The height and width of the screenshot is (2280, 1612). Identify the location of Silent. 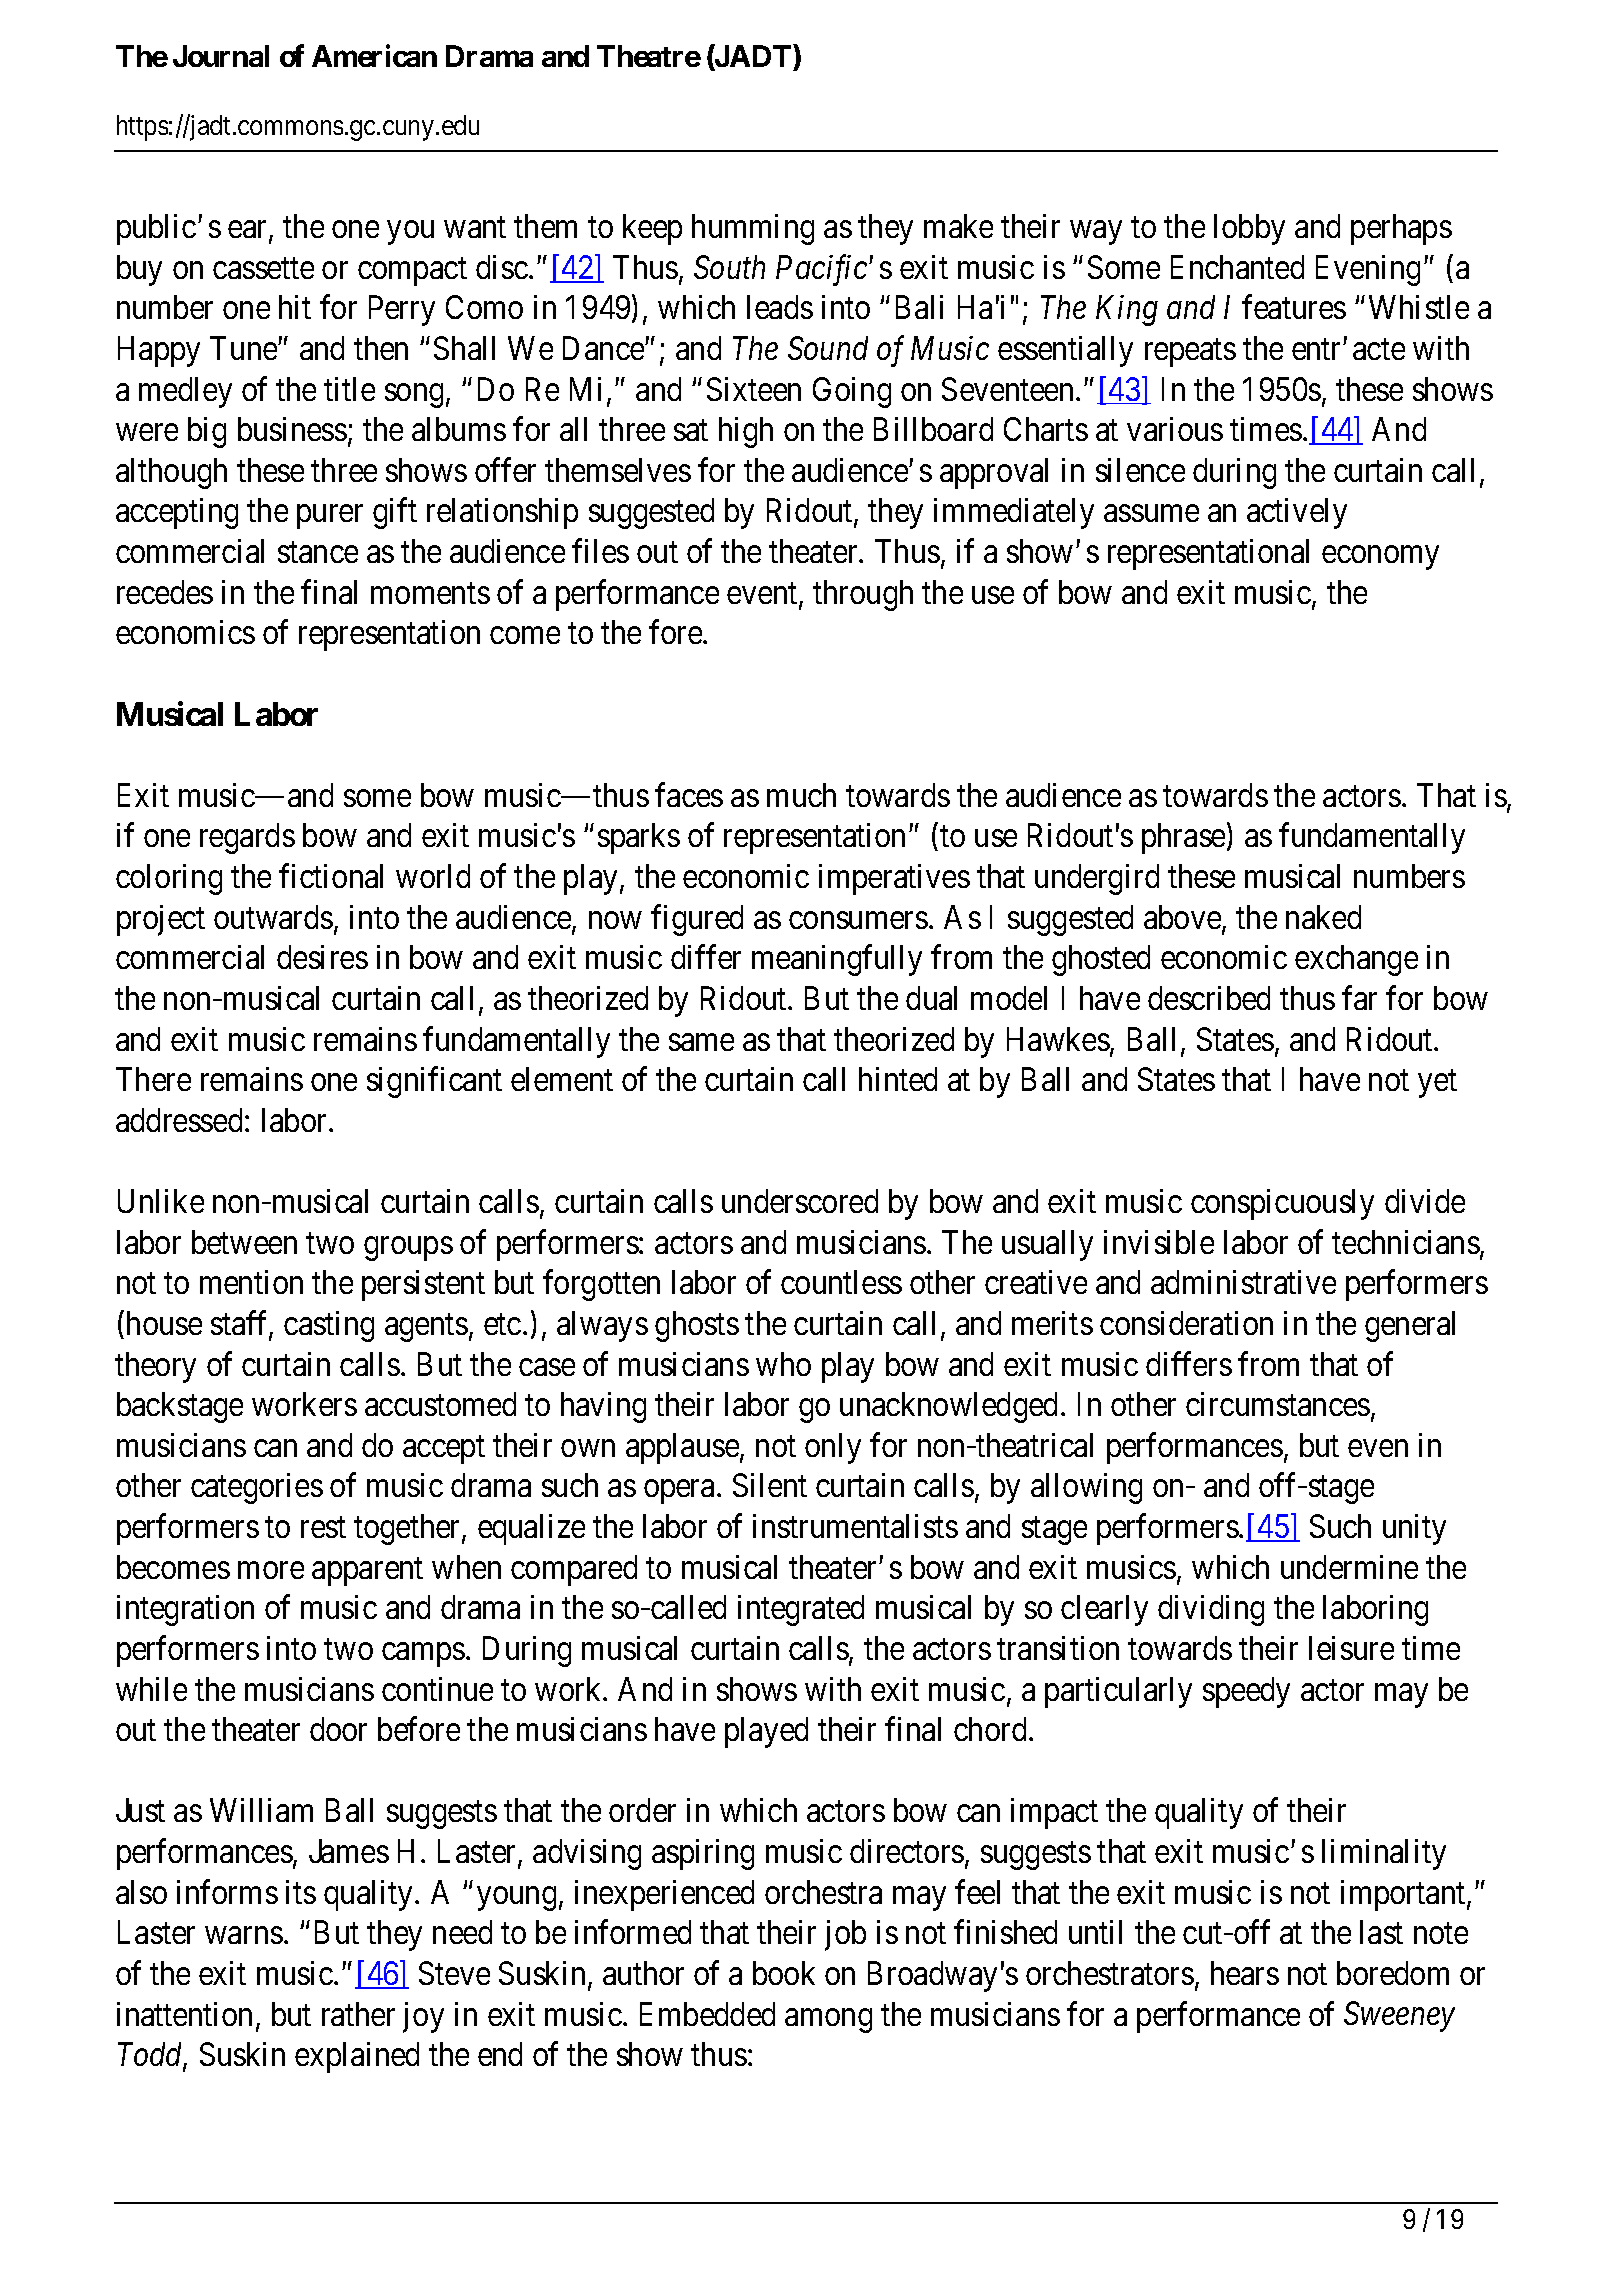
(770, 1485).
